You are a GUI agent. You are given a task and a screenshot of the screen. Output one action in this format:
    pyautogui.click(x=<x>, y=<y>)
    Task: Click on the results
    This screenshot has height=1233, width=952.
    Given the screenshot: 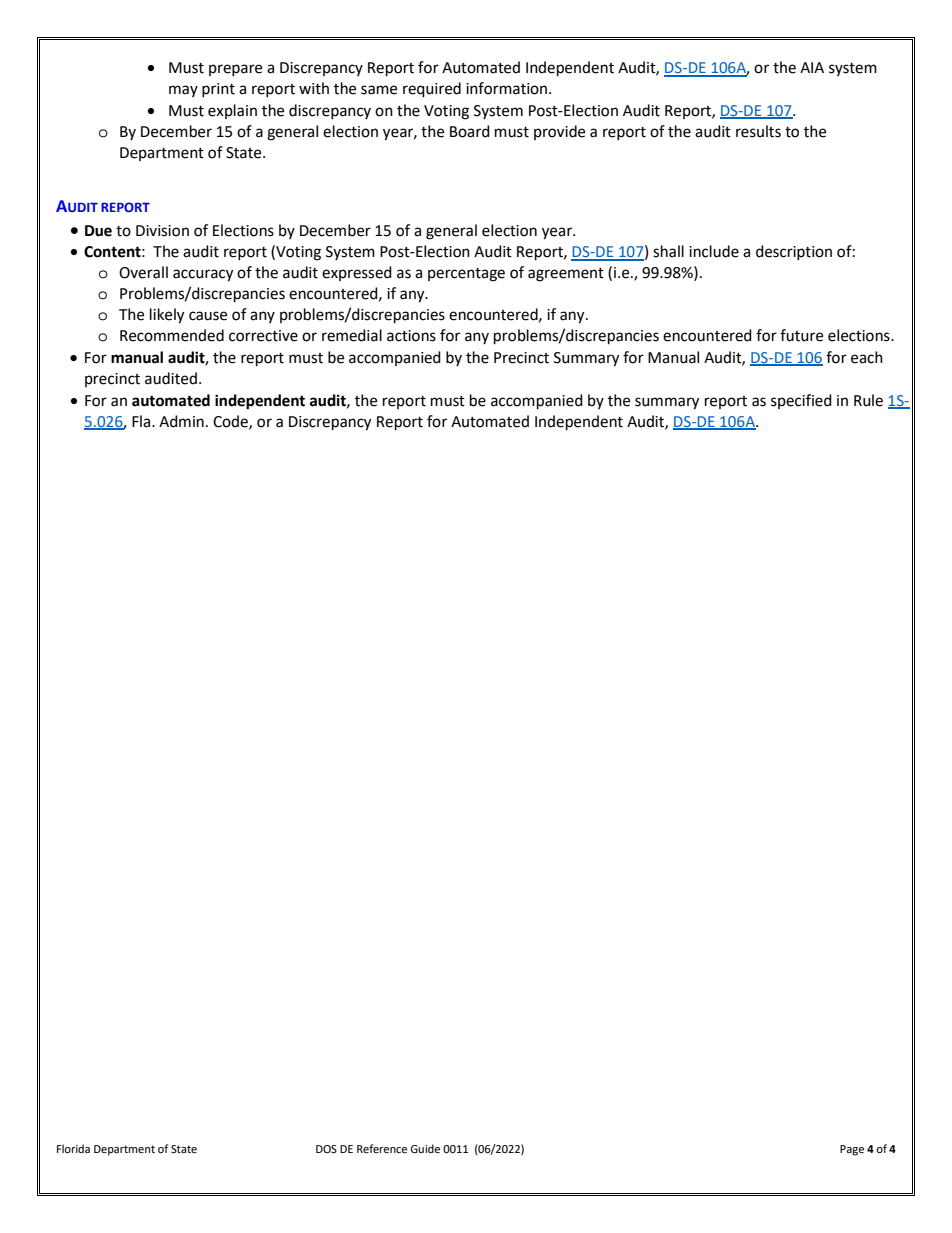 What is the action you would take?
    pyautogui.click(x=758, y=131)
